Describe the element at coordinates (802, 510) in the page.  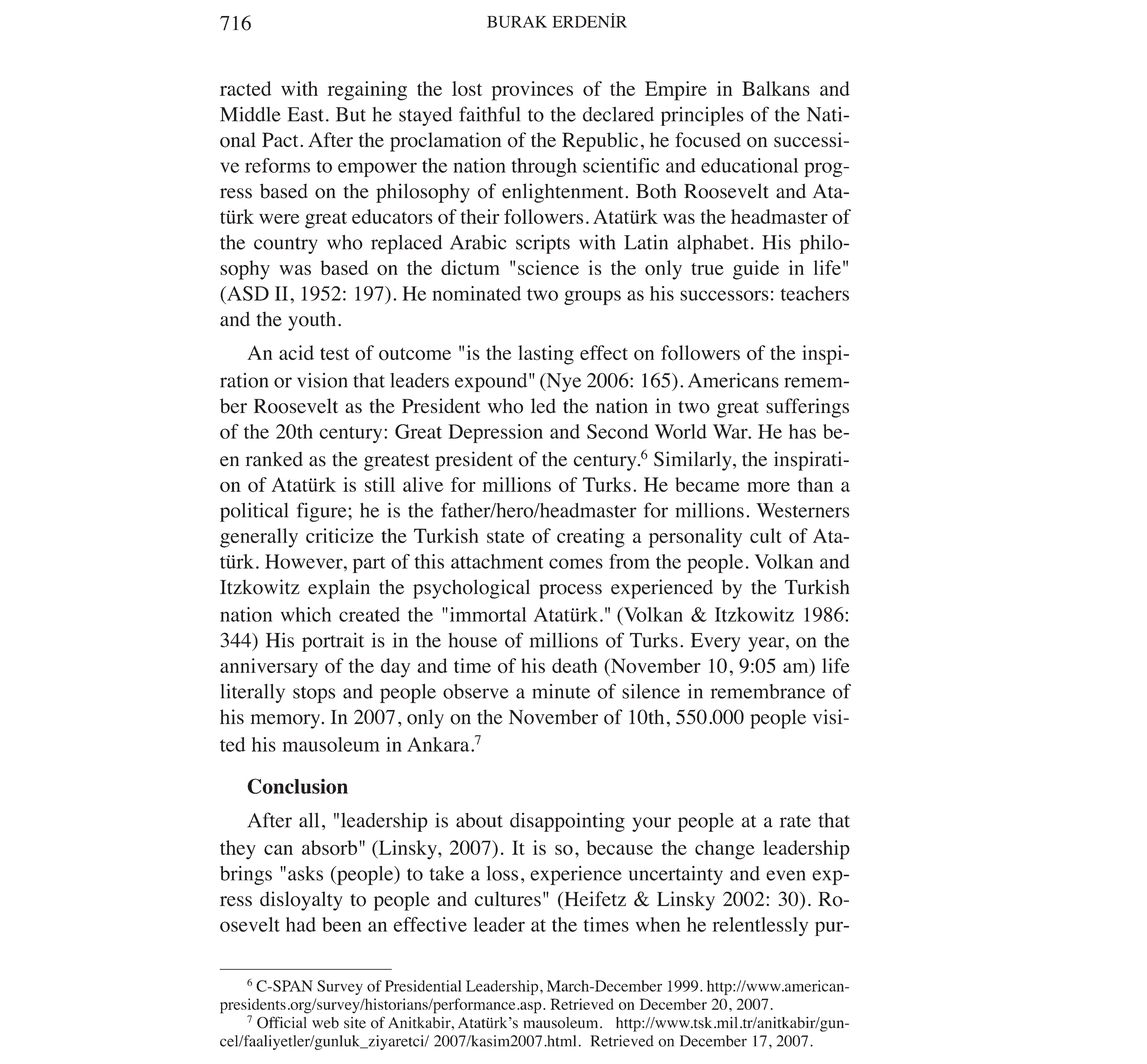
I see `Westerners` at that location.
